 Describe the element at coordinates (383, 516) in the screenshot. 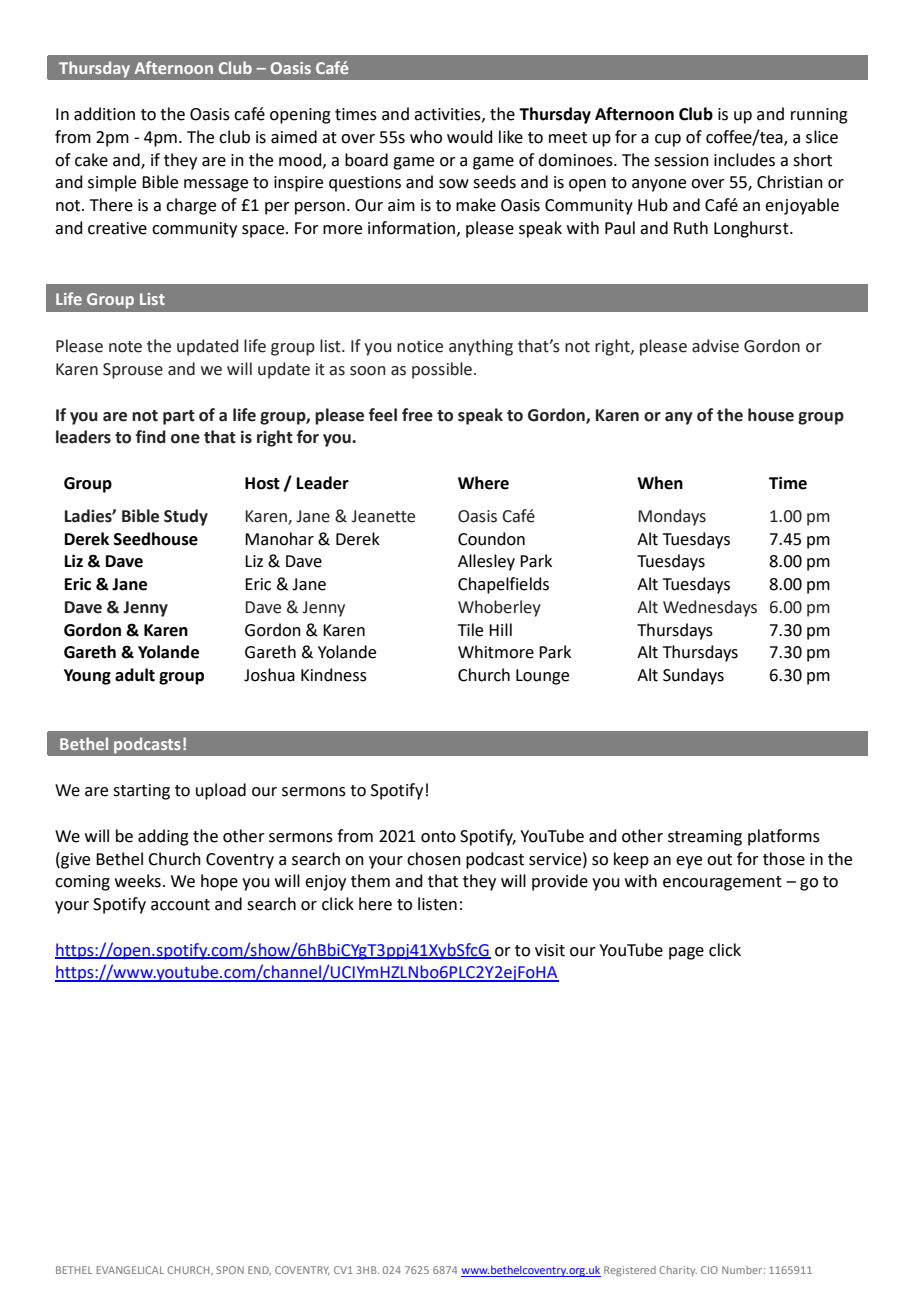

I see `Jeanette` at that location.
